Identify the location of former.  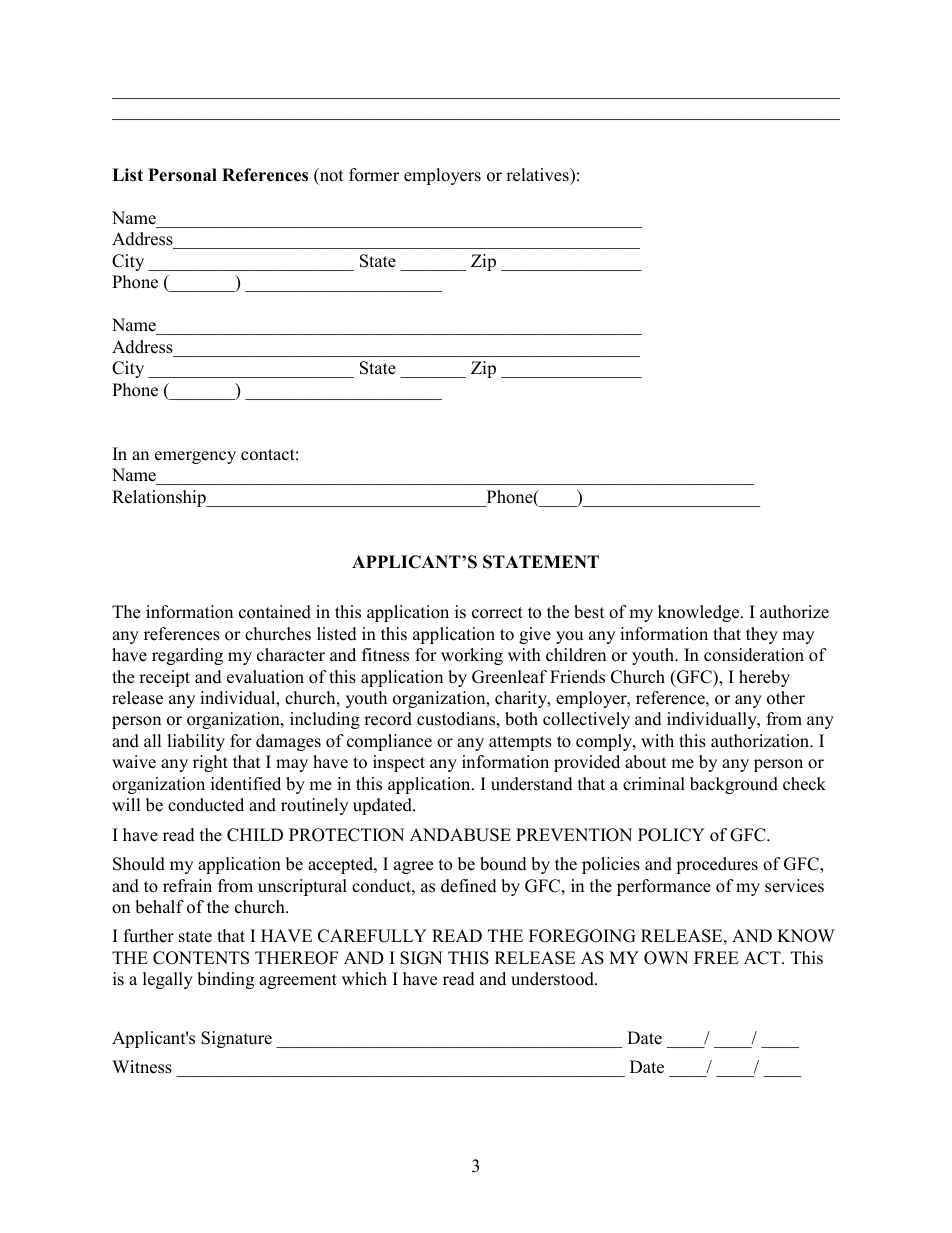
(374, 175).
